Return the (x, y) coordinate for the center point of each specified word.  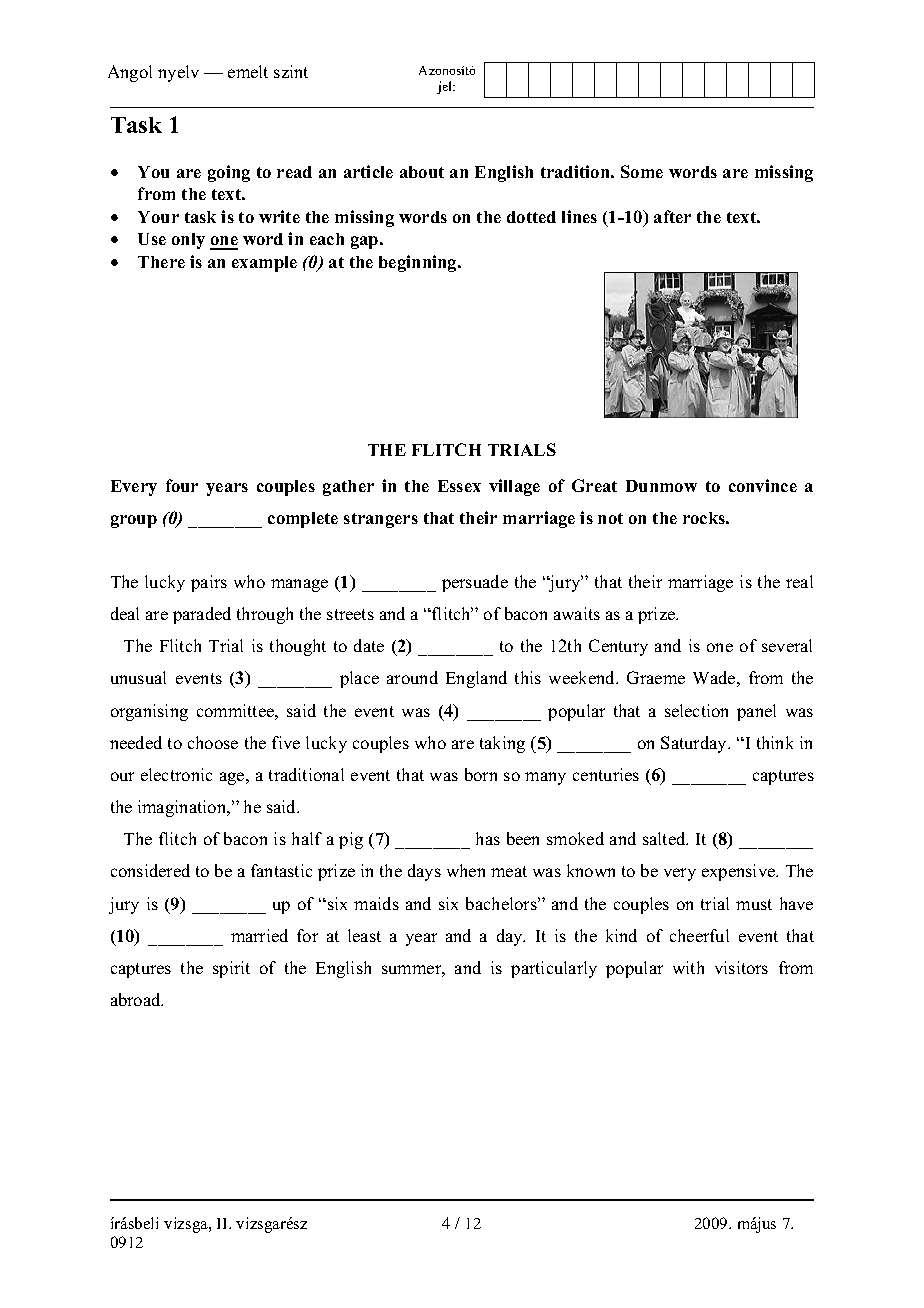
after (672, 216)
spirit (231, 969)
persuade (475, 583)
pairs (209, 583)
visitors (741, 967)
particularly (554, 969)
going (229, 173)
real (799, 581)
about (422, 172)
